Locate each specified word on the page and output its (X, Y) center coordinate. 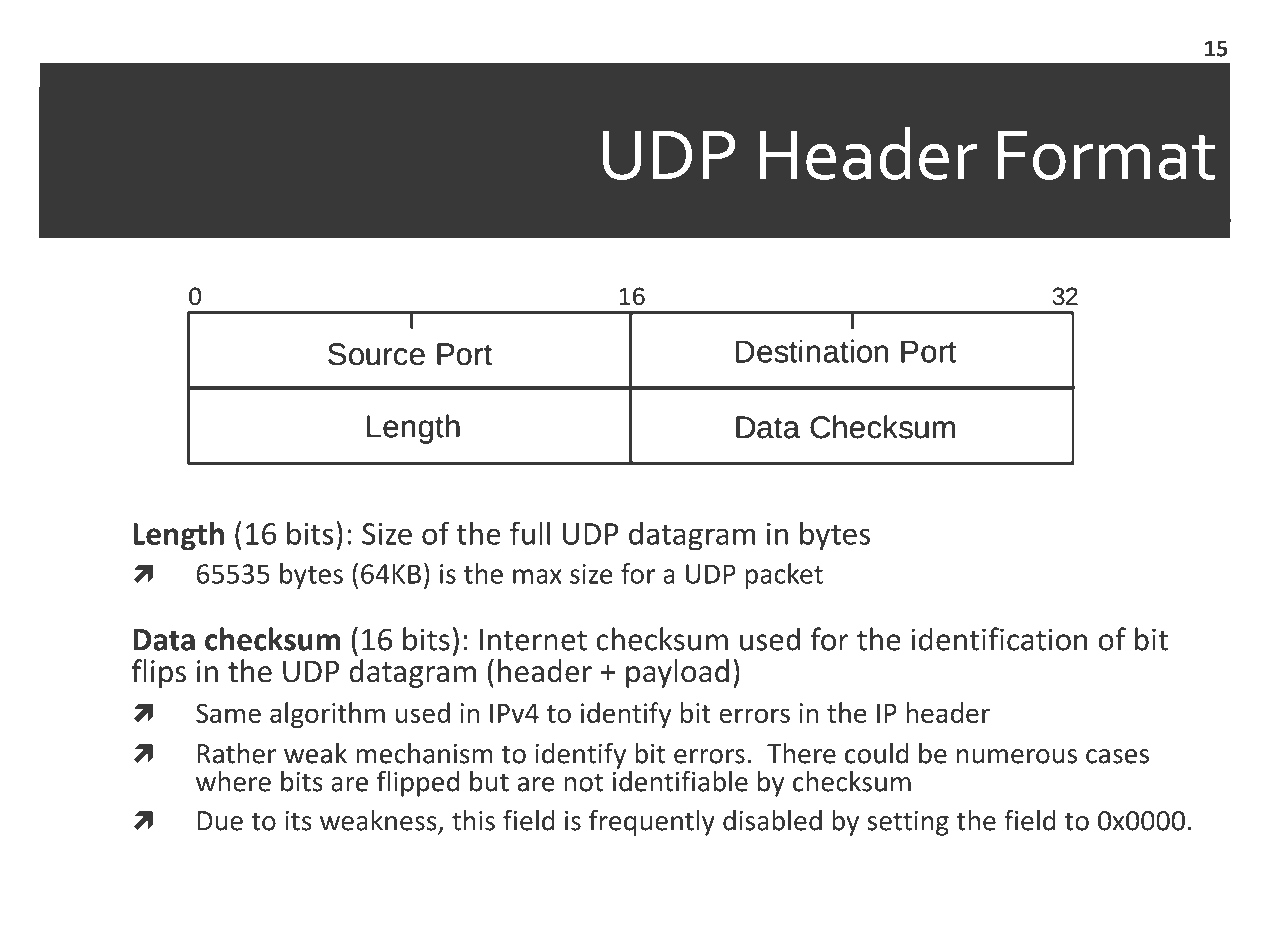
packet (784, 576)
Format (1107, 155)
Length (178, 536)
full (530, 533)
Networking (173, 920)
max (537, 576)
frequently (652, 823)
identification (999, 639)
